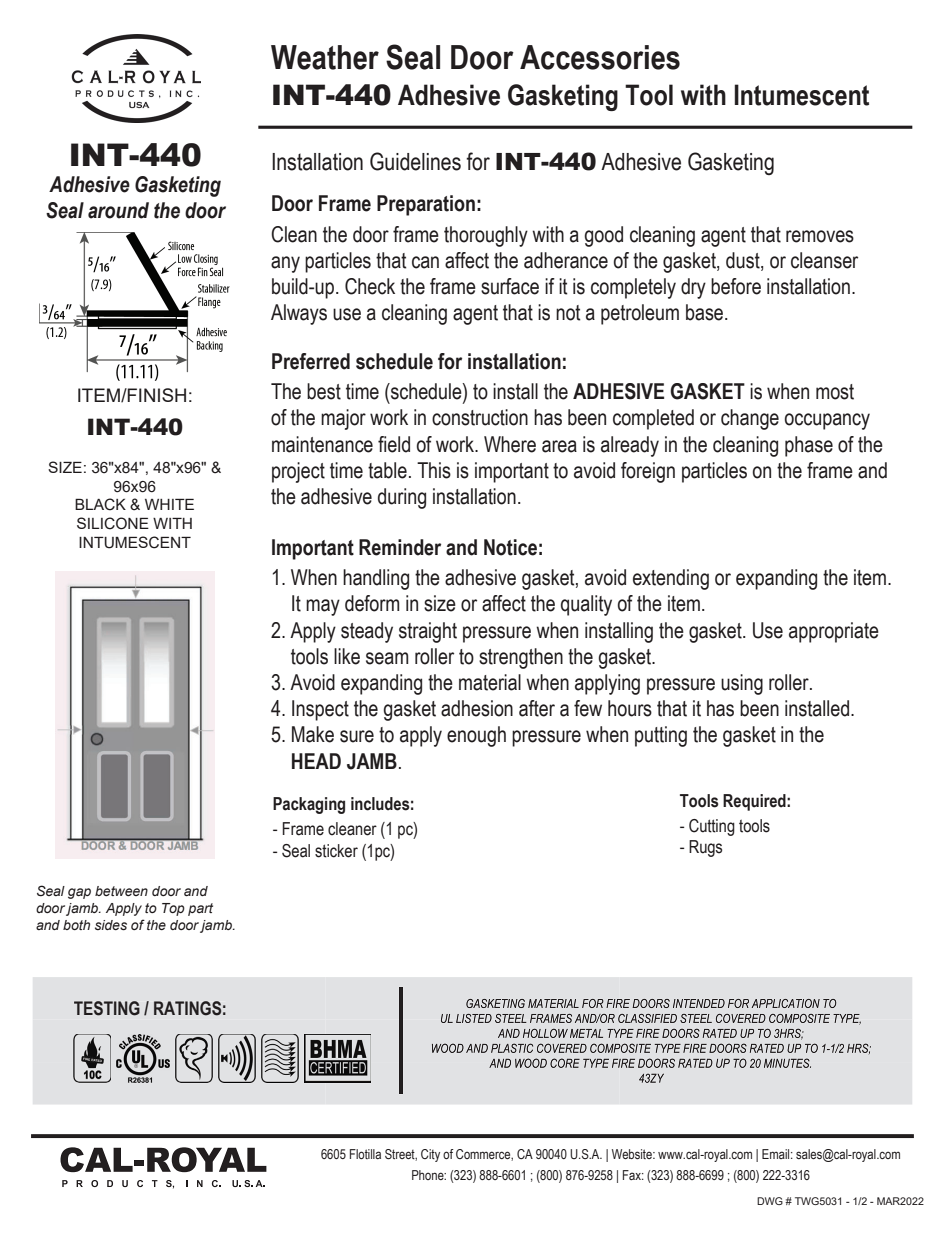  Describe the element at coordinates (480, 417) in the document. I see `construction` at that location.
